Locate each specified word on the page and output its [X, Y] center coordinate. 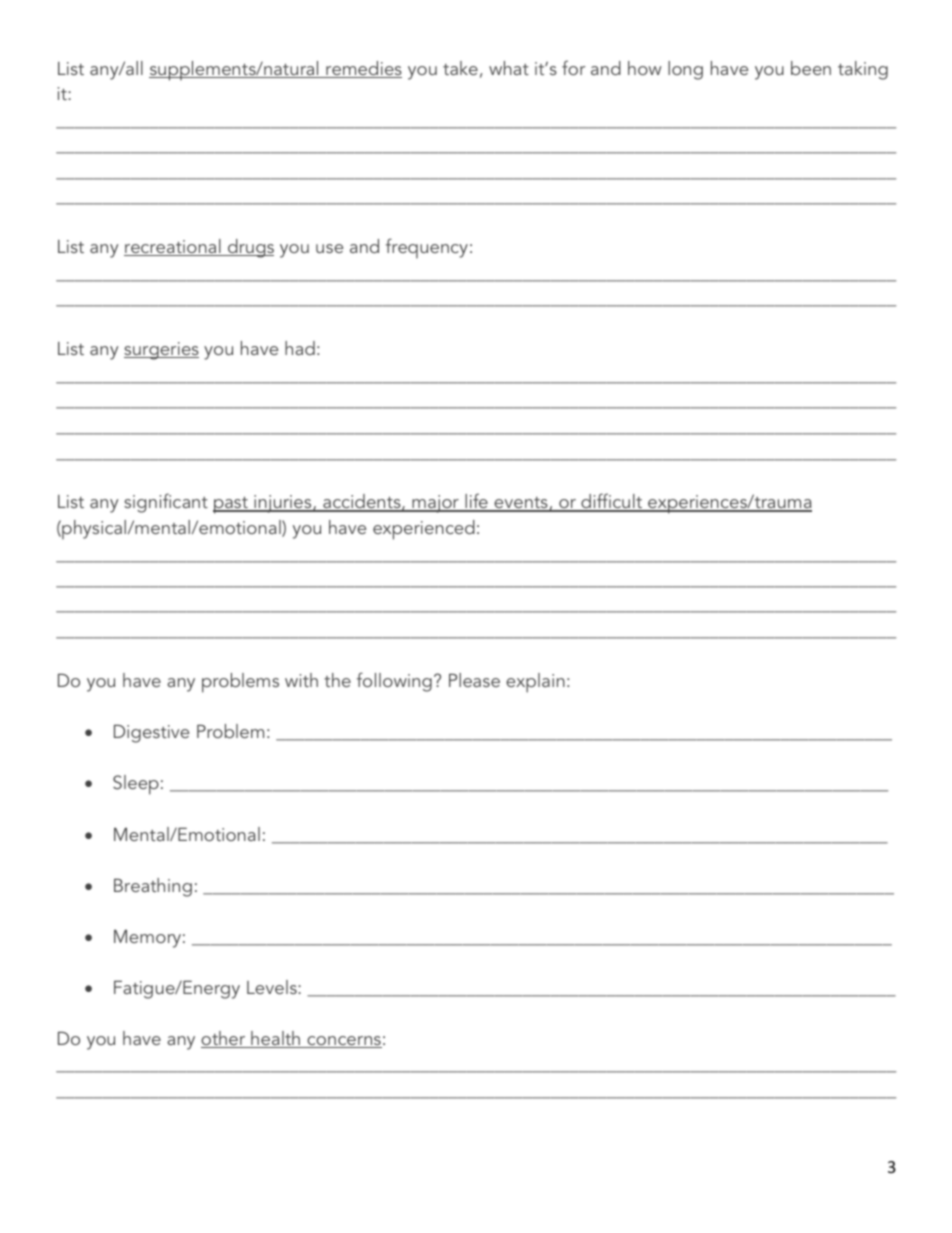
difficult [612, 502]
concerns [343, 1042]
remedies [363, 69]
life [476, 502]
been [811, 68]
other [224, 1039]
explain [535, 683]
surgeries [161, 351]
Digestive [151, 734]
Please [474, 680]
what [509, 68]
